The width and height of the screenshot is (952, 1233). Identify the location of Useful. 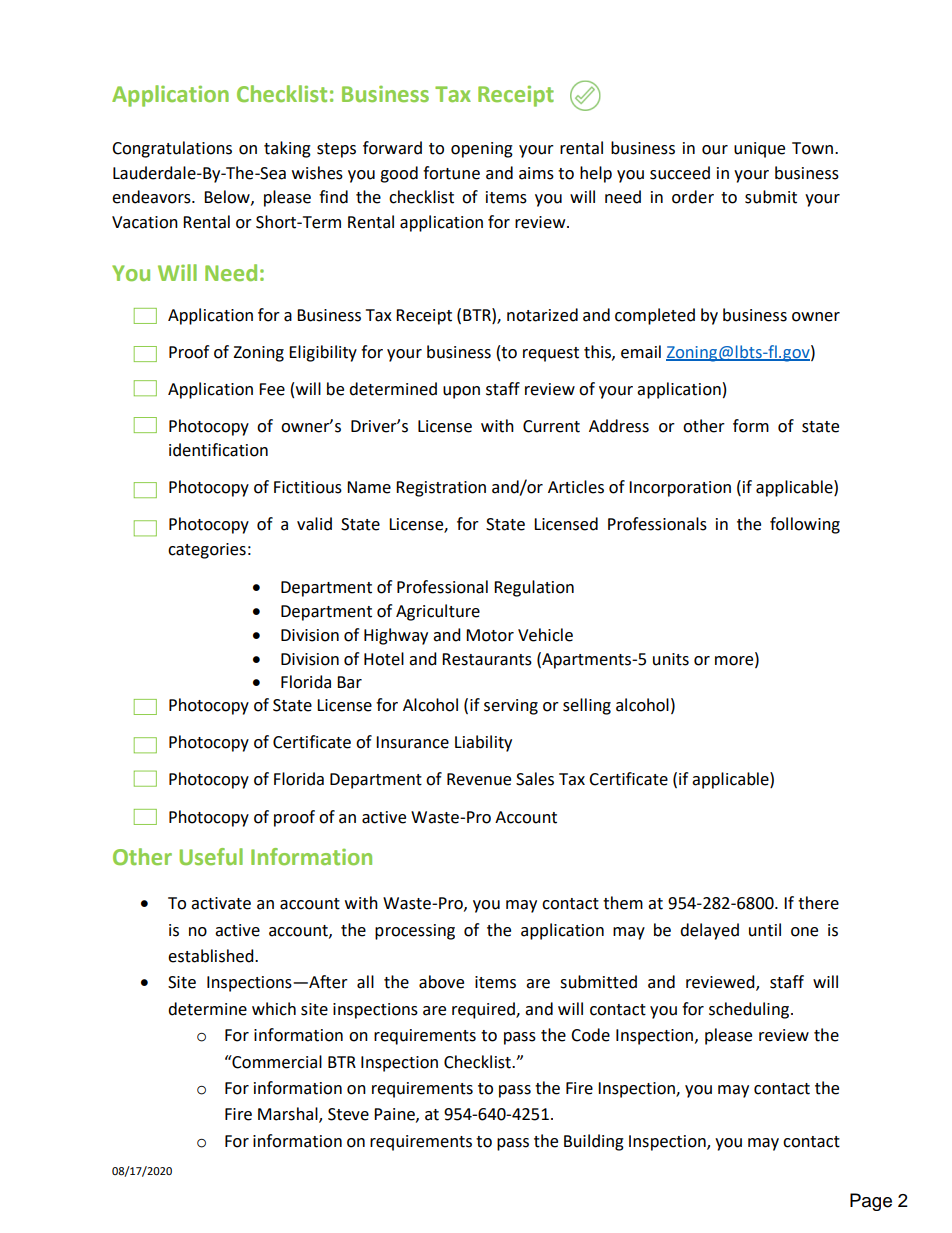
(211, 856).
